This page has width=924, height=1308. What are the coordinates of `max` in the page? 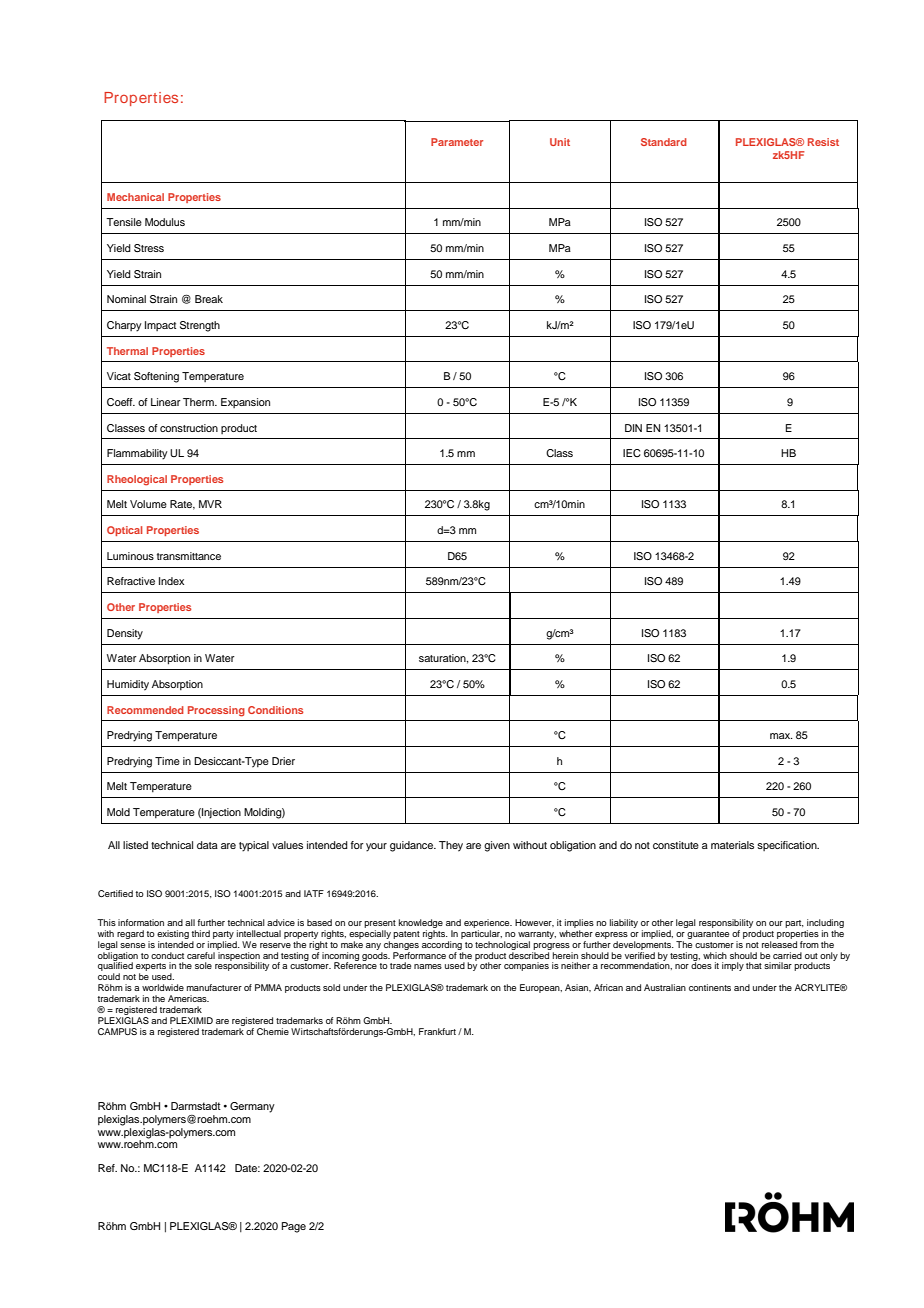 It's located at (781, 736).
